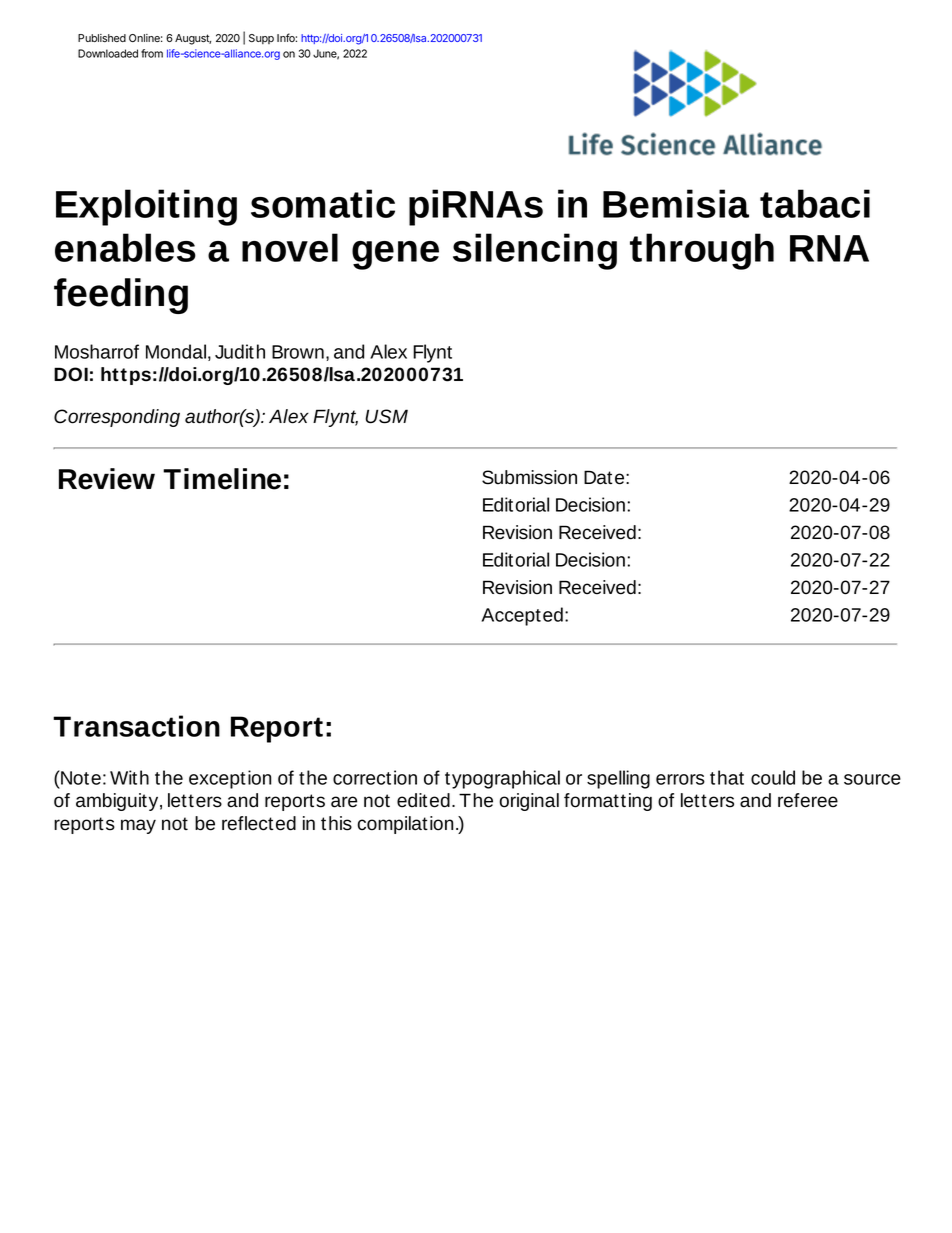 The height and width of the document is (1233, 952). Describe the element at coordinates (702, 251) in the document. I see `through` at that location.
